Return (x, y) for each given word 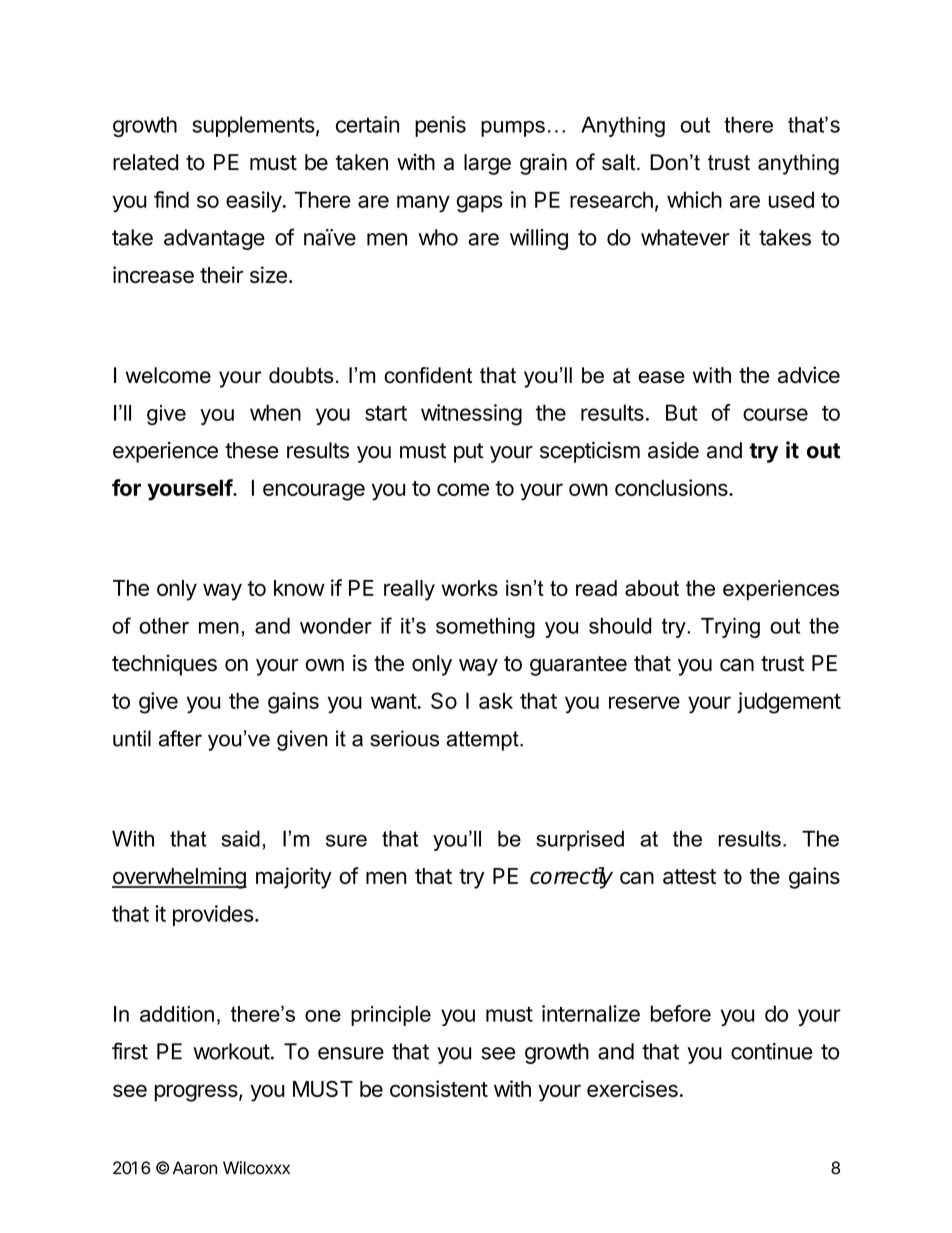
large (487, 164)
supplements (253, 126)
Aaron (195, 1168)
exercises (632, 1088)
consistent (439, 1088)
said (240, 838)
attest (689, 876)
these (252, 450)
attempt (483, 741)
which (694, 199)
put (469, 453)
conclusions (672, 487)
